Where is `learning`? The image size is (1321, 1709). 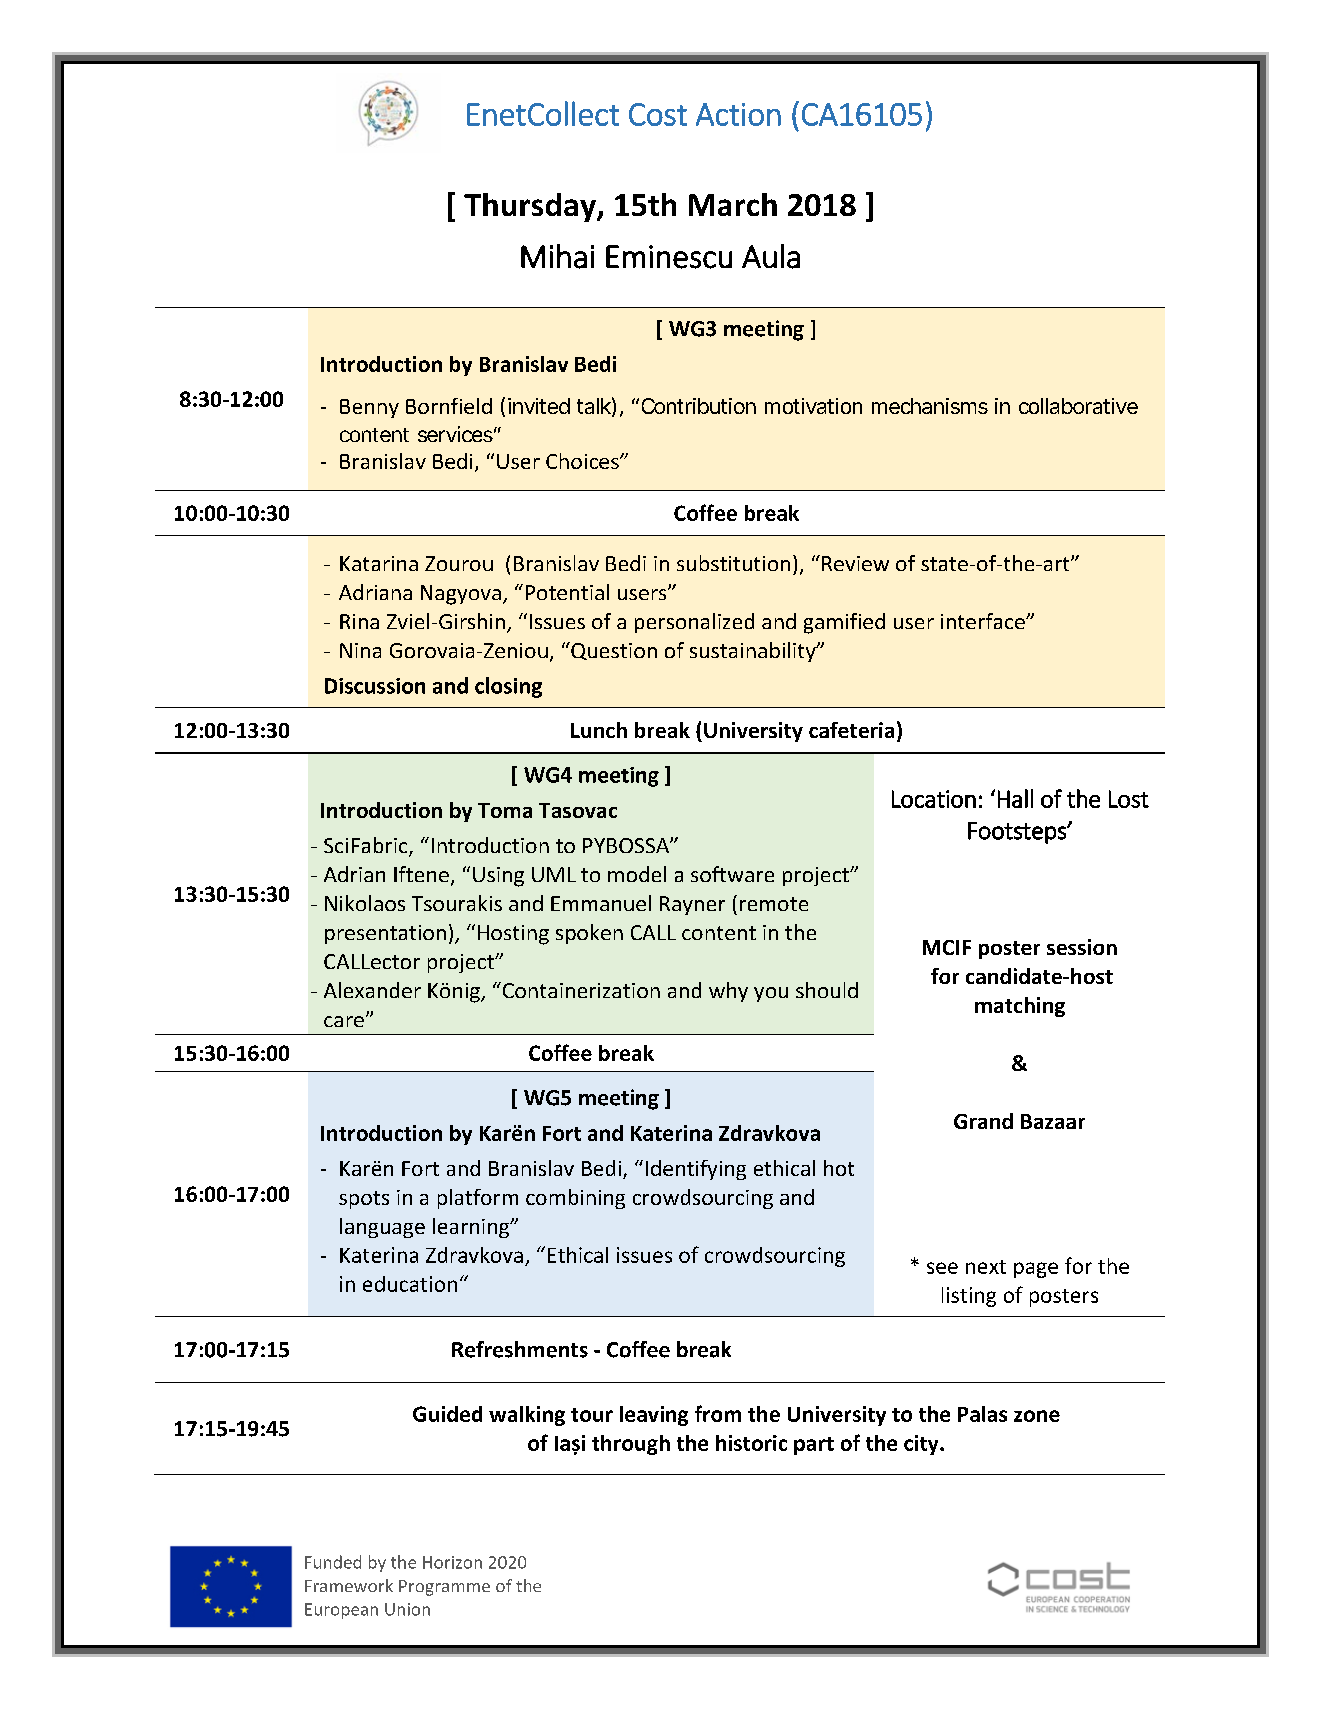 learning is located at coordinates (472, 1228).
